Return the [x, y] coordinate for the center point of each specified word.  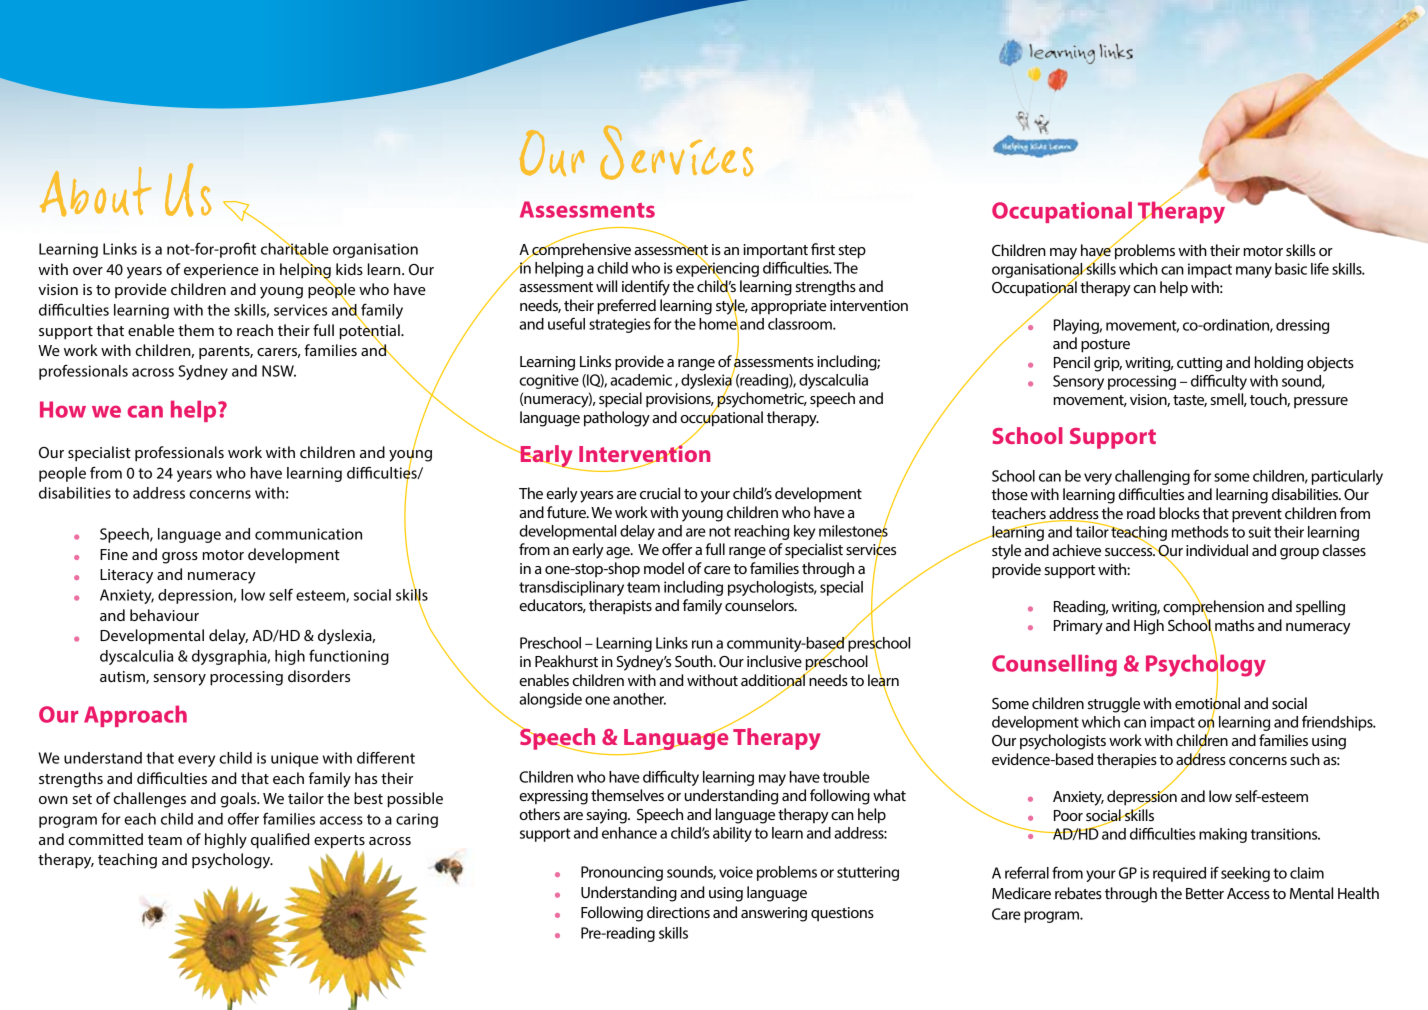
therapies [1127, 761]
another [639, 699]
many [1254, 272]
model [664, 568]
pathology [617, 419]
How [63, 409]
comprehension [1213, 608]
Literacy [126, 576]
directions [678, 912]
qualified [280, 841]
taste [1190, 401]
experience [221, 271]
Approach [135, 716]
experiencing [717, 269]
